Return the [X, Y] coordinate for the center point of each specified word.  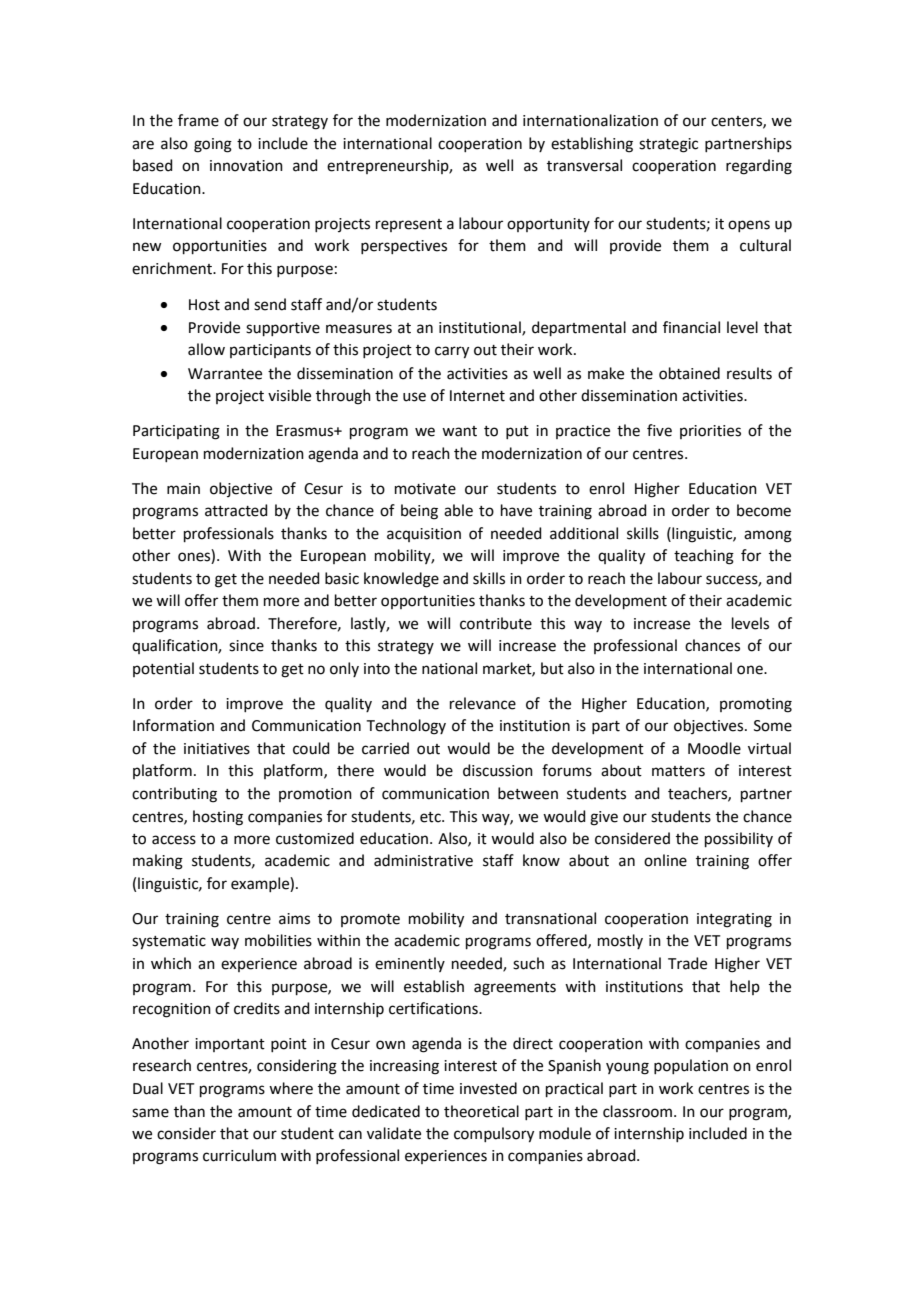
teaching [704, 557]
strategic [668, 145]
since [246, 646]
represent [409, 225]
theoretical [481, 1111]
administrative [423, 860]
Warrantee [225, 374]
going [213, 145]
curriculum [239, 1155]
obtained [689, 373]
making [158, 862]
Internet [477, 396]
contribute [496, 623]
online [665, 860]
